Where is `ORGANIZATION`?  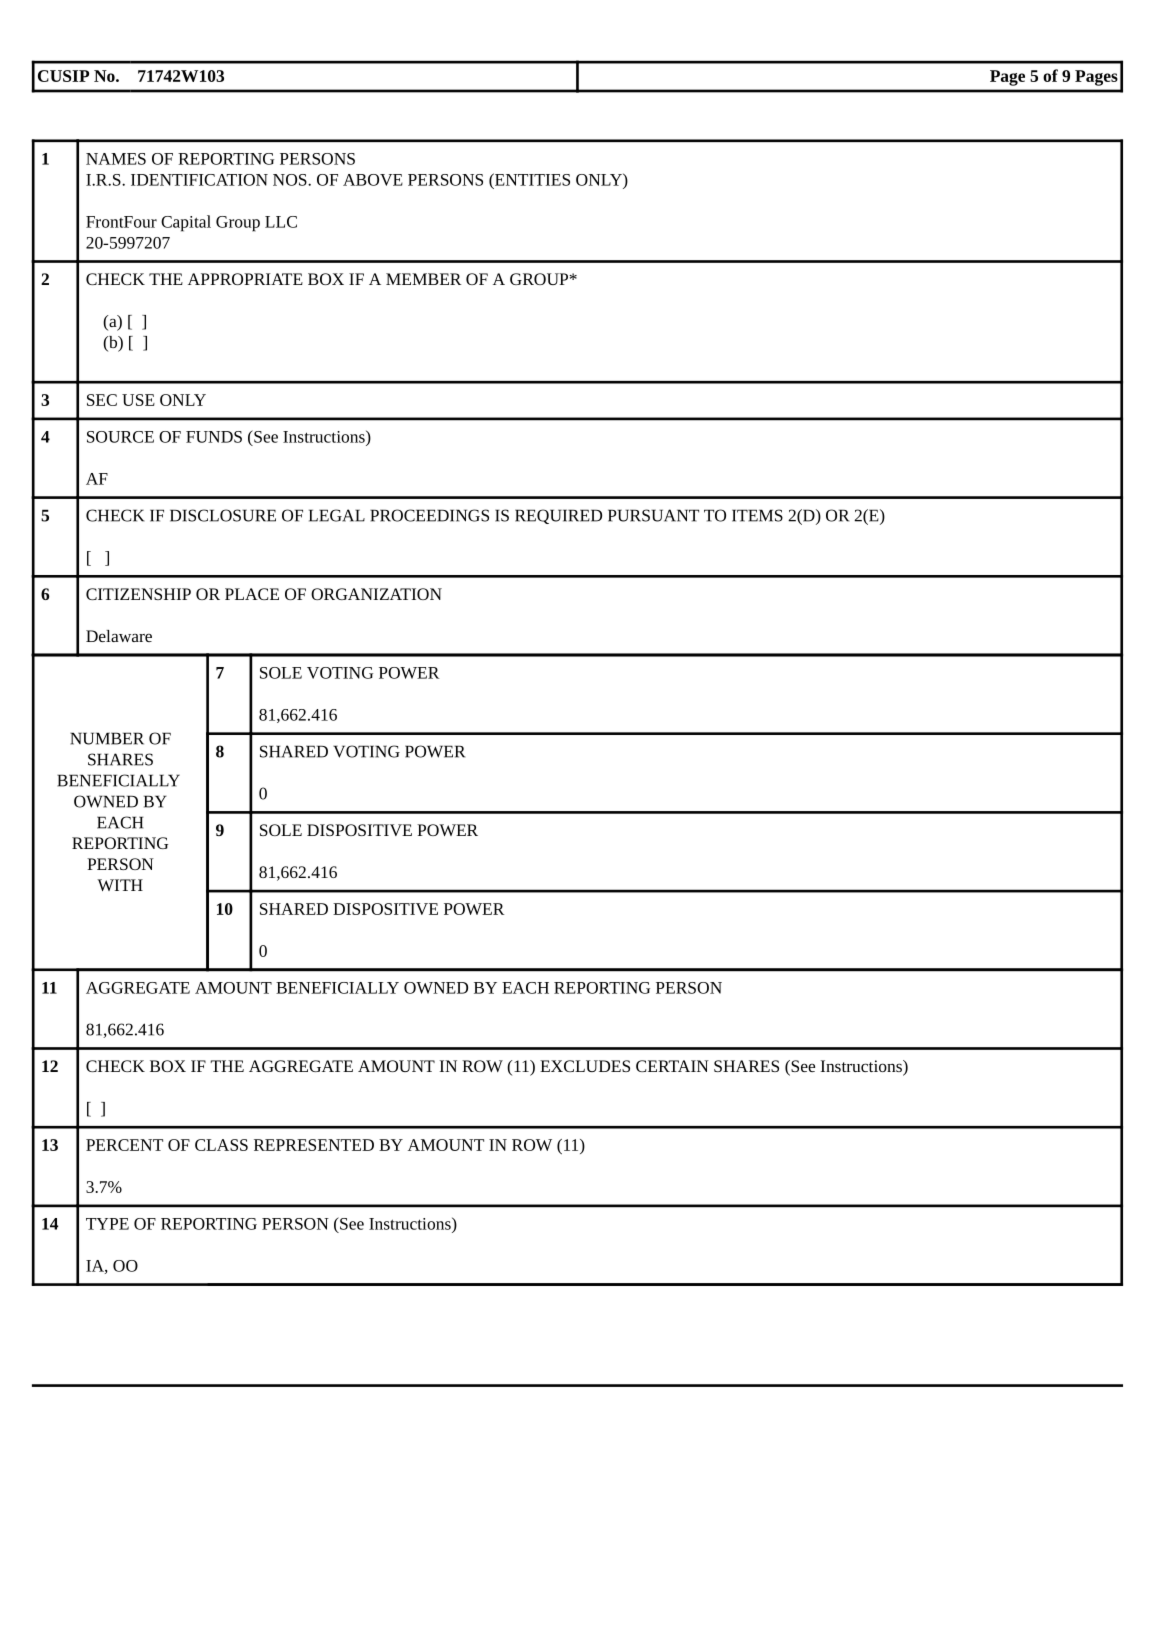 ORGANIZATION is located at coordinates (376, 594).
